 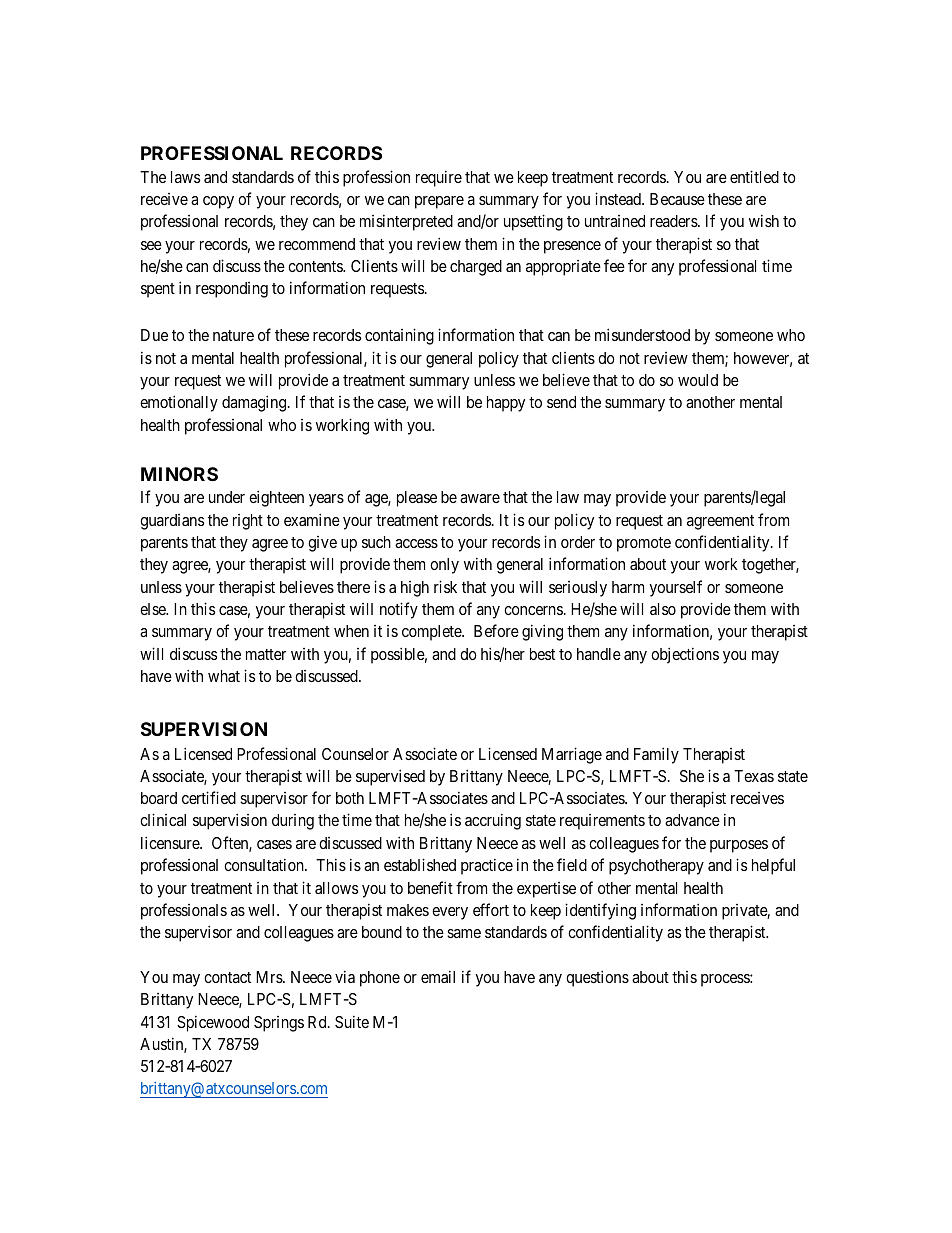 I want to click on questions, so click(x=597, y=978).
